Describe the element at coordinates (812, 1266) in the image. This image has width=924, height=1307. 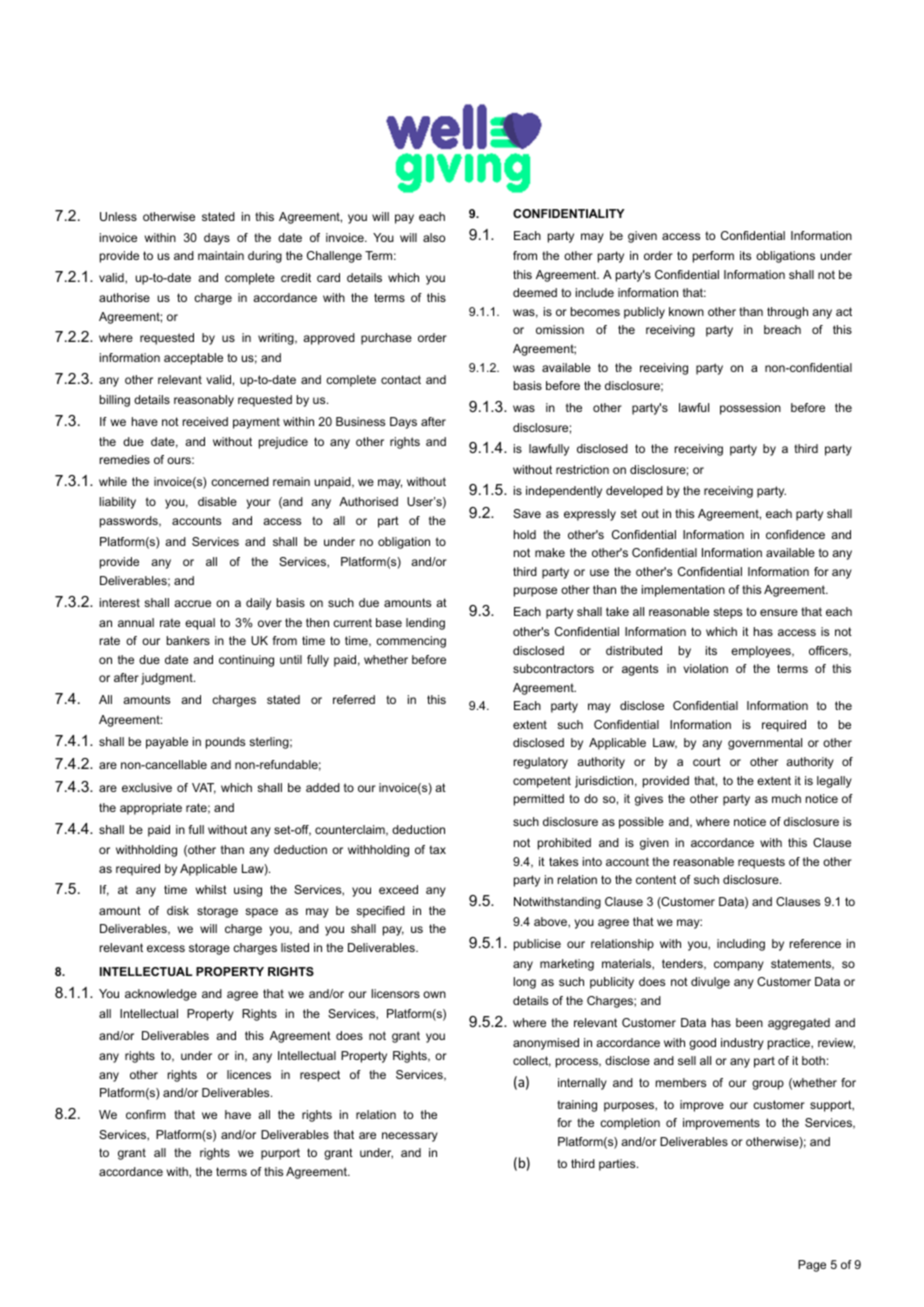
I see `Page` at that location.
